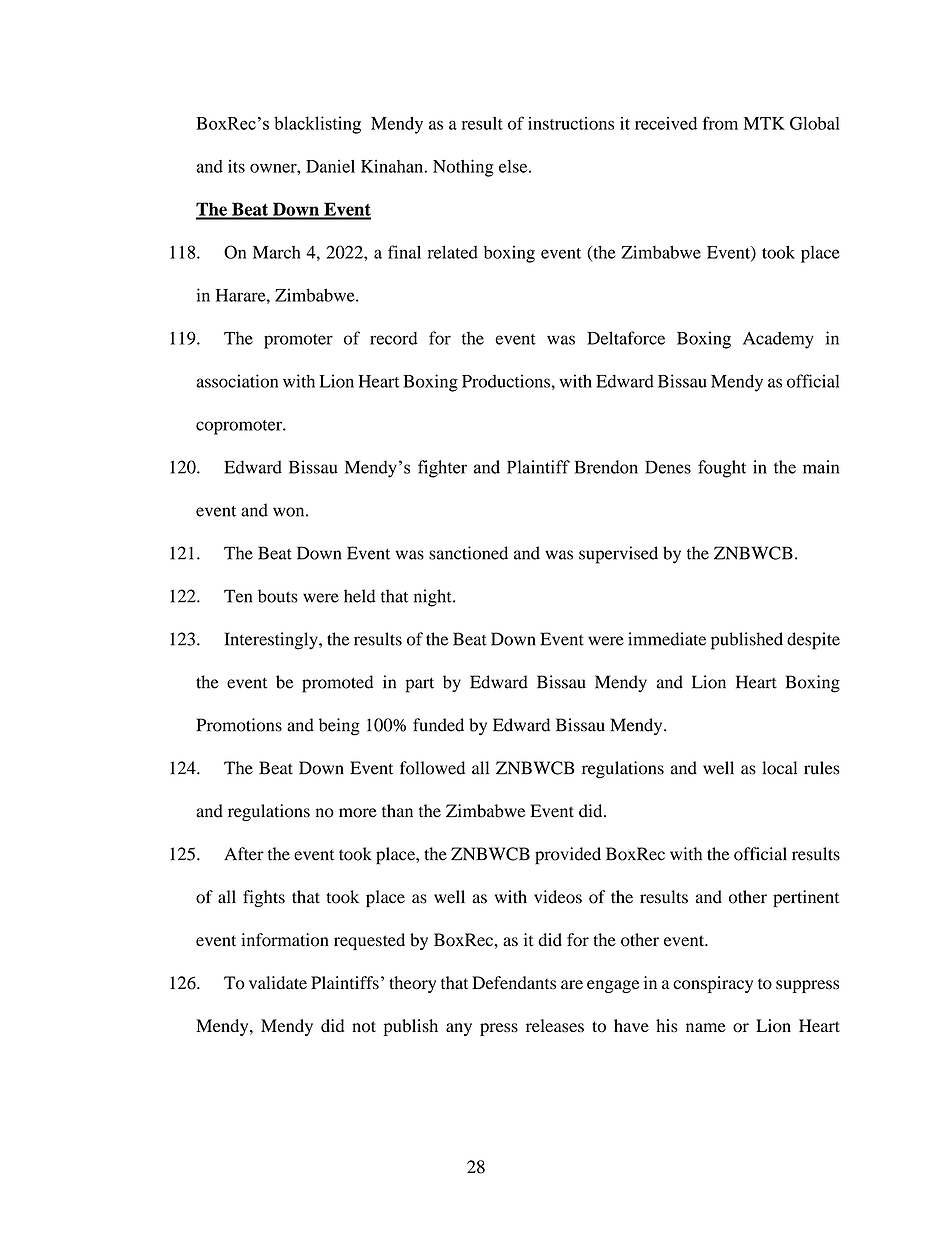 Image resolution: width=952 pixels, height=1233 pixels. I want to click on local, so click(779, 768).
